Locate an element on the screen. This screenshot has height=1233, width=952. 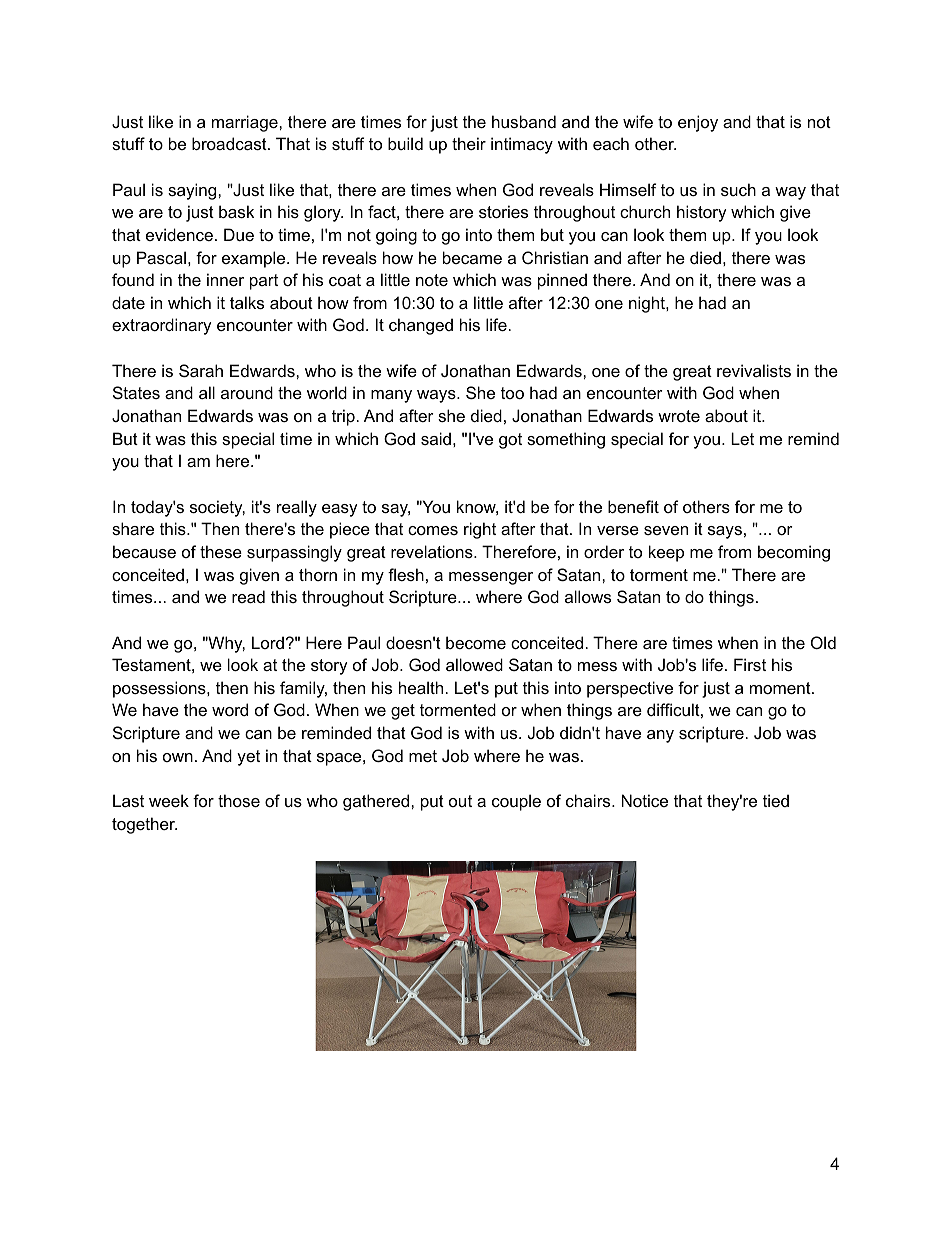
couple is located at coordinates (516, 802).
